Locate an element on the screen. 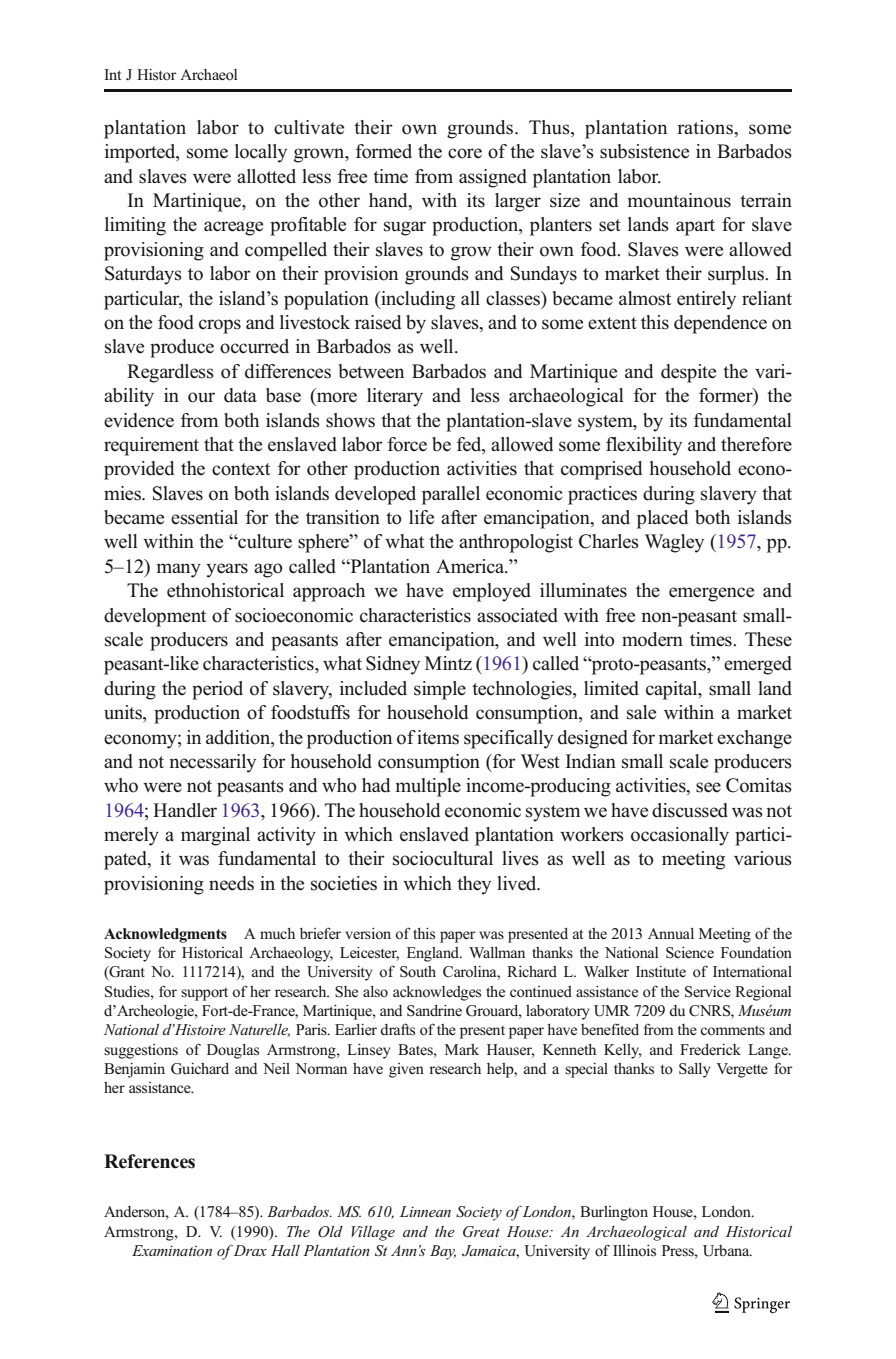 Image resolution: width=896 pixels, height=1359 pixels. occasionally is located at coordinates (680, 836).
